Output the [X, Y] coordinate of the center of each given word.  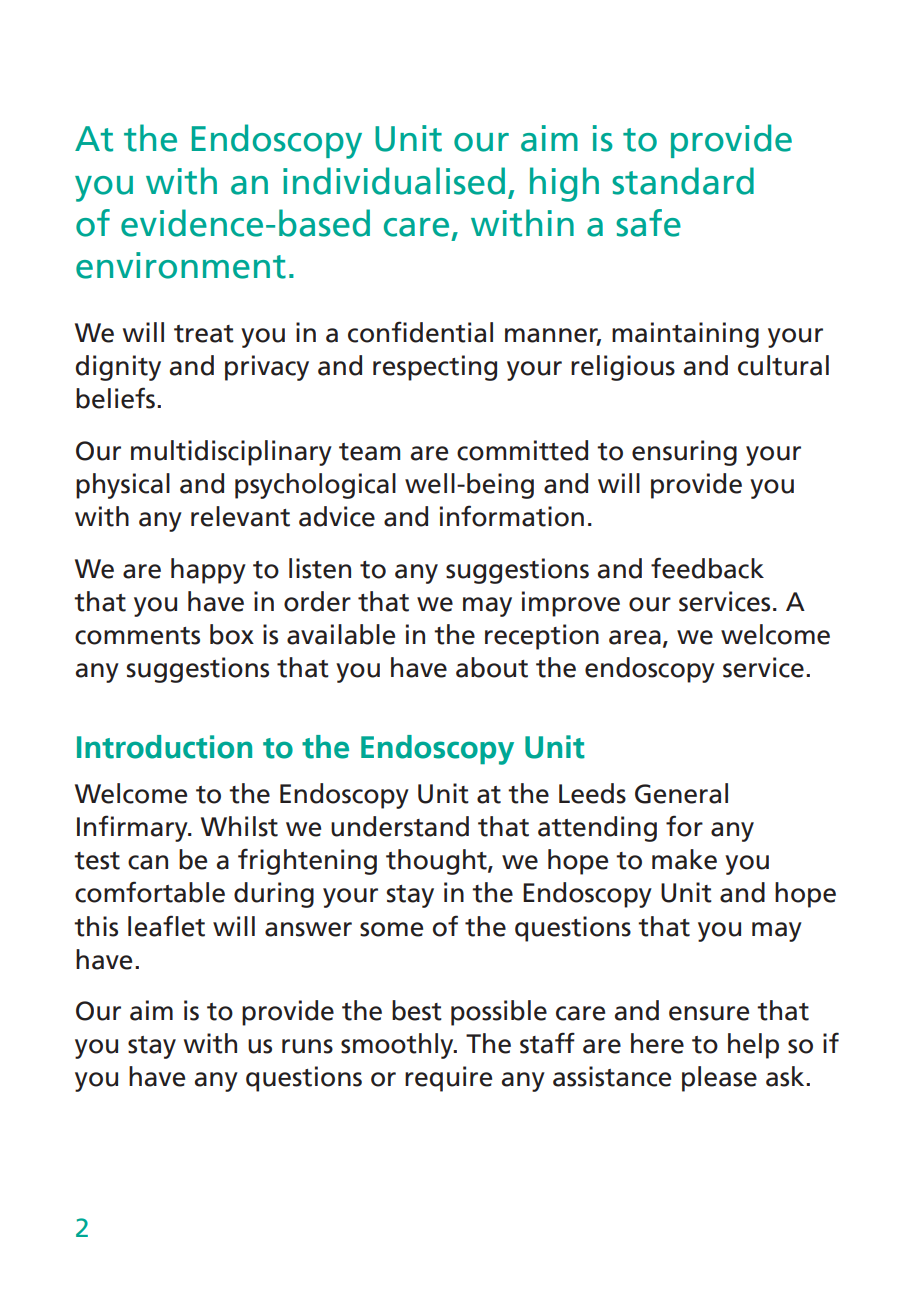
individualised [394, 181]
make [684, 859]
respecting [435, 368]
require [448, 1079]
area [635, 637]
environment [181, 265]
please [719, 1079]
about [492, 667]
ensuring [684, 453]
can [148, 862]
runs [307, 1046]
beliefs [115, 398]
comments [137, 636]
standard [683, 181]
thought [437, 862]
